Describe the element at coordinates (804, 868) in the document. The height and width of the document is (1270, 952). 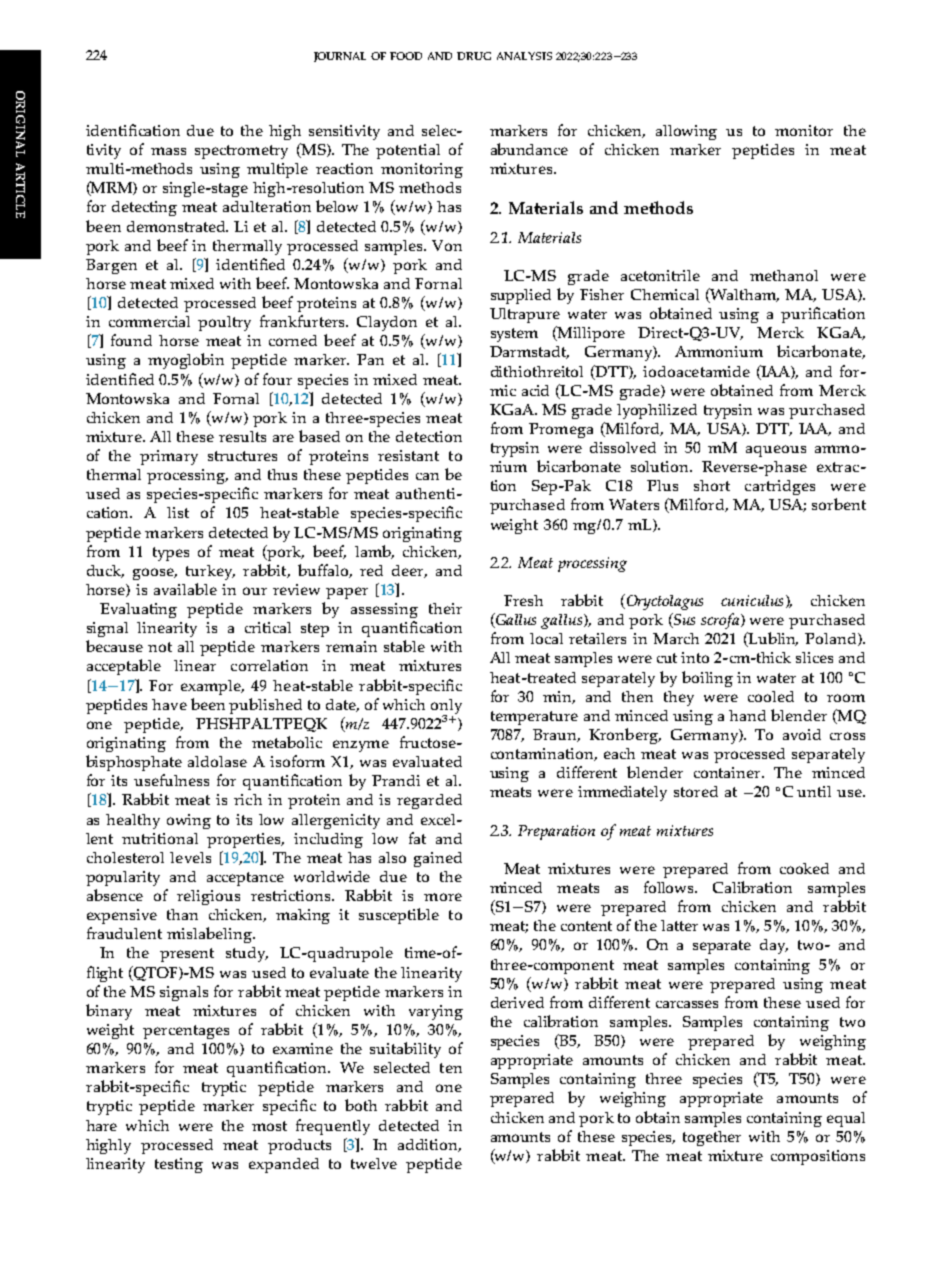
I see `cooked` at that location.
